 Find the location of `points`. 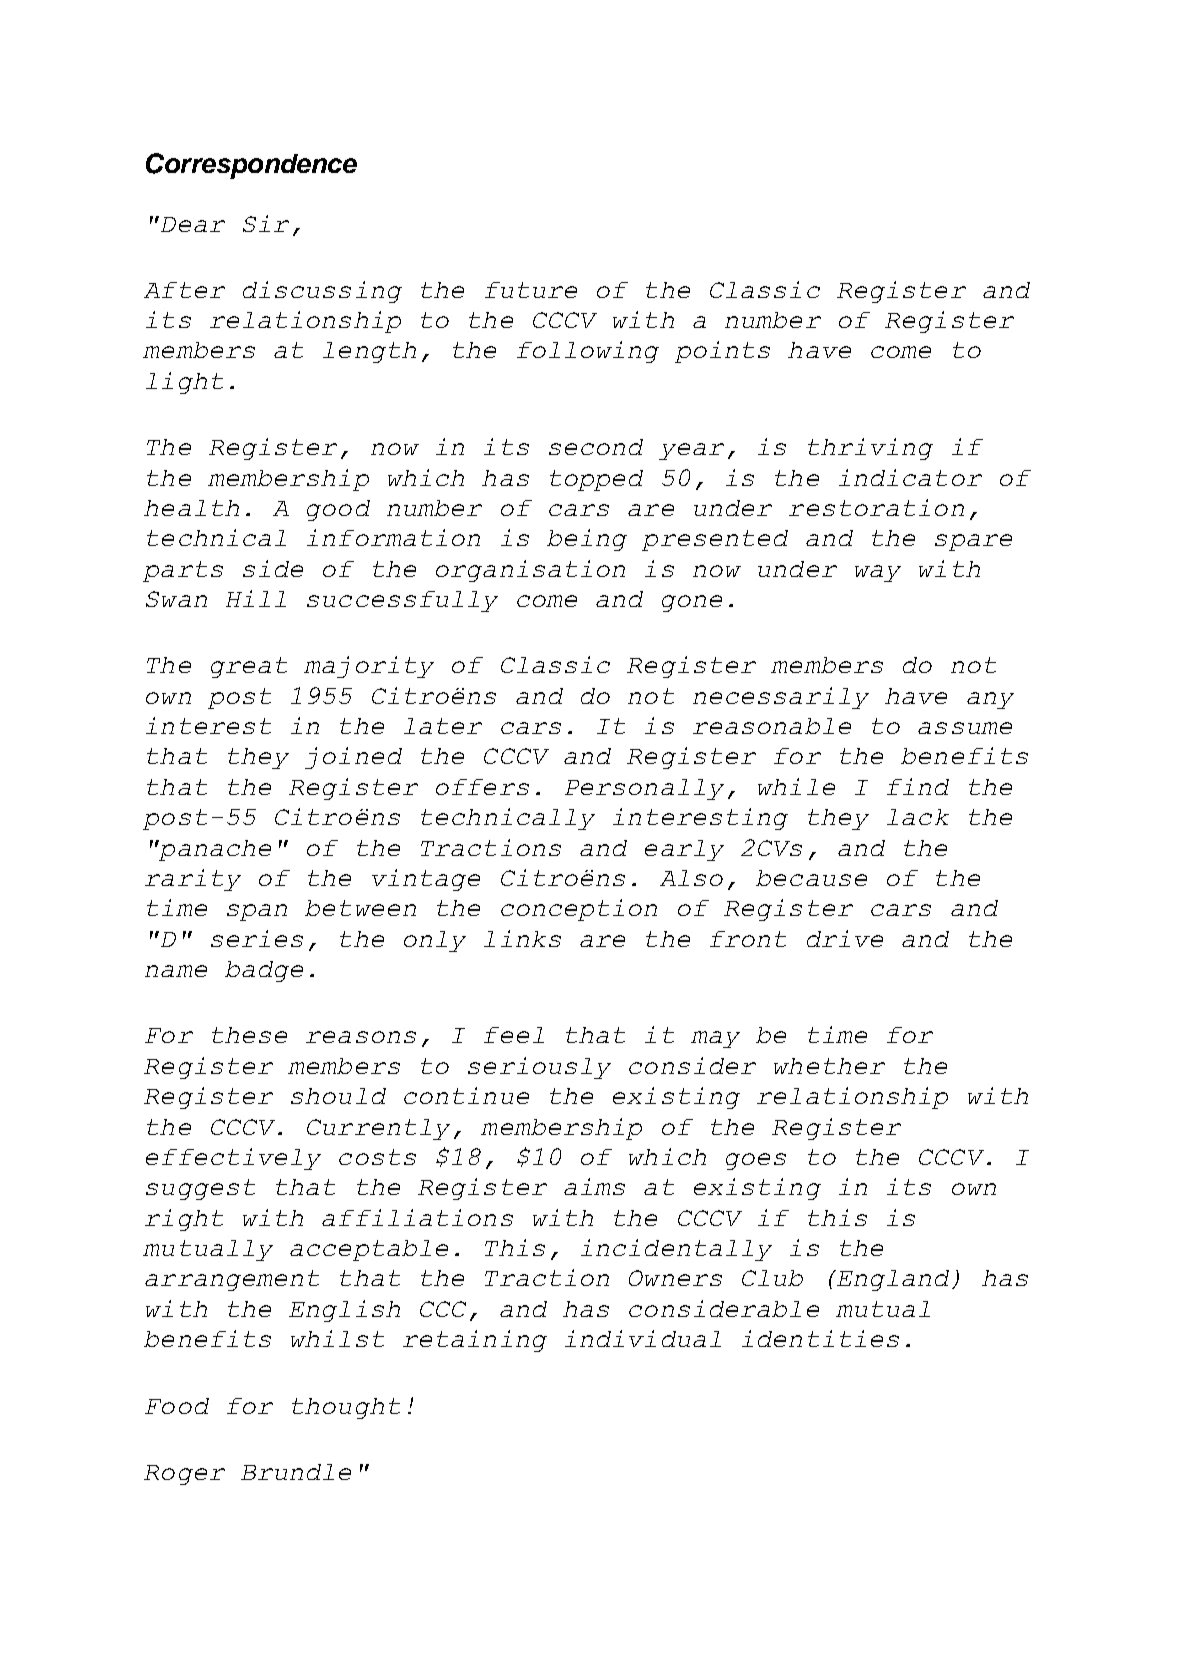

points is located at coordinates (722, 352).
